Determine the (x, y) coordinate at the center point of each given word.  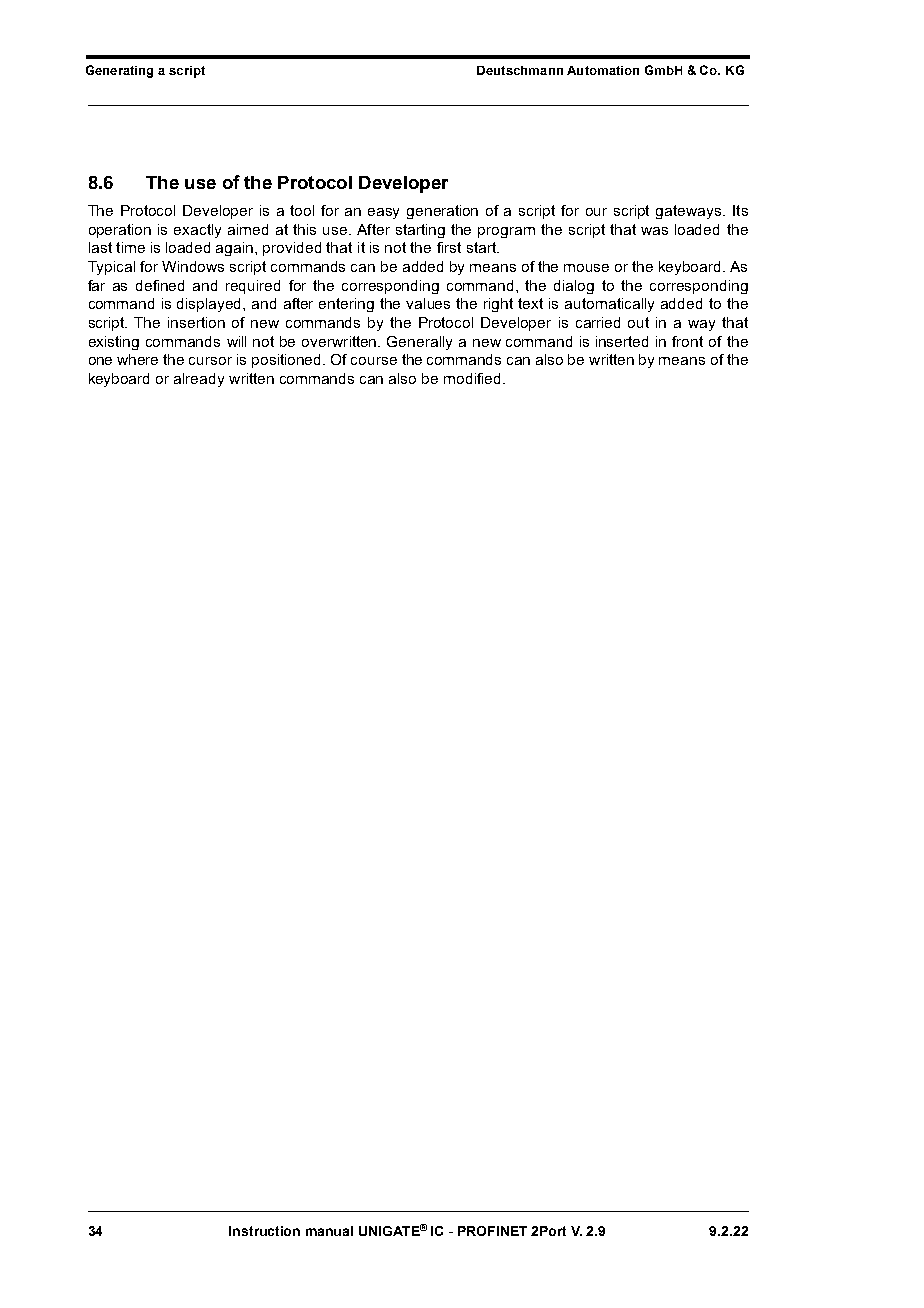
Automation (603, 70)
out (638, 322)
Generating (119, 71)
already (199, 380)
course (374, 361)
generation (442, 212)
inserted (622, 341)
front (687, 341)
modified (472, 378)
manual (329, 1231)
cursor (210, 361)
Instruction (264, 1231)
